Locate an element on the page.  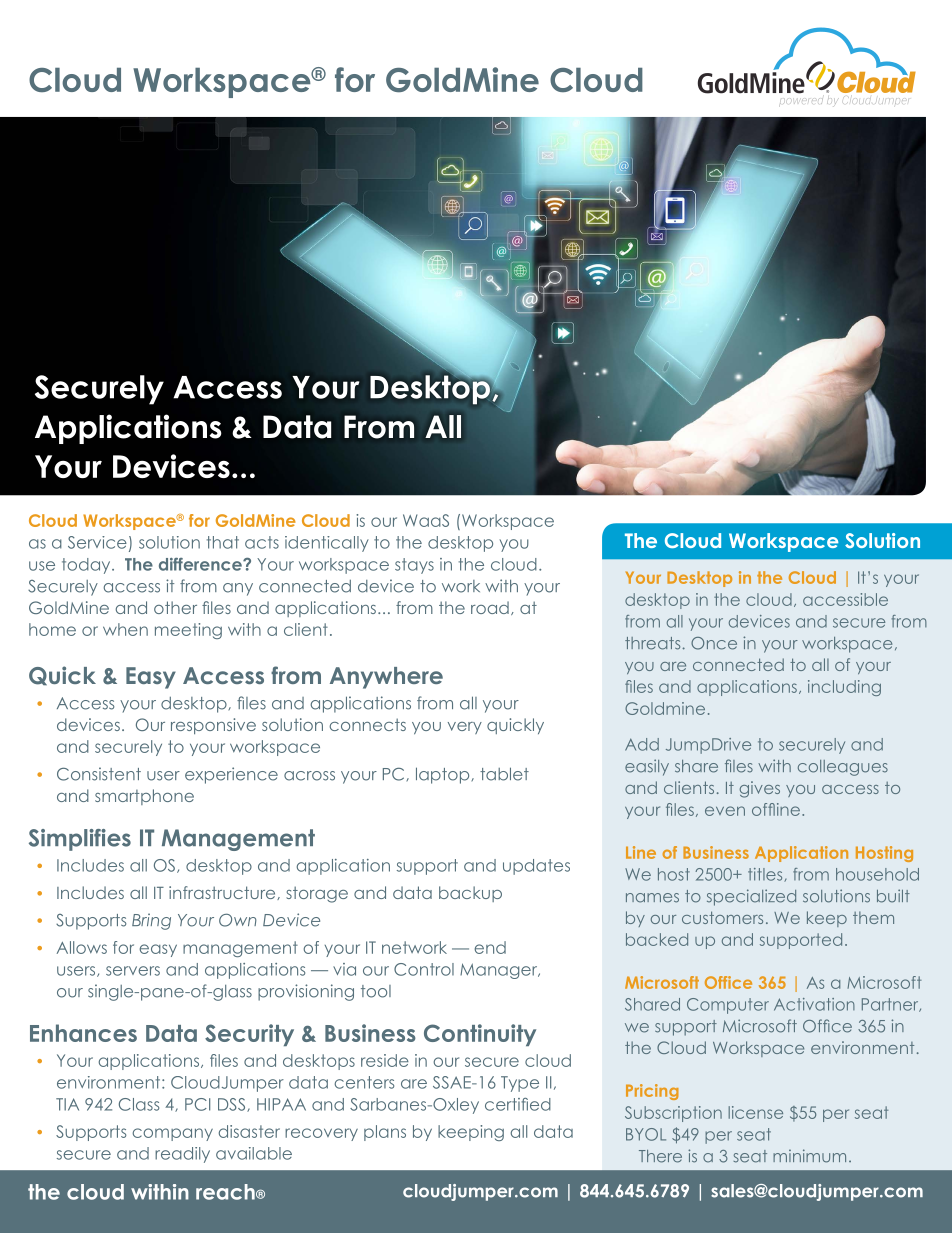
including is located at coordinates (844, 688).
